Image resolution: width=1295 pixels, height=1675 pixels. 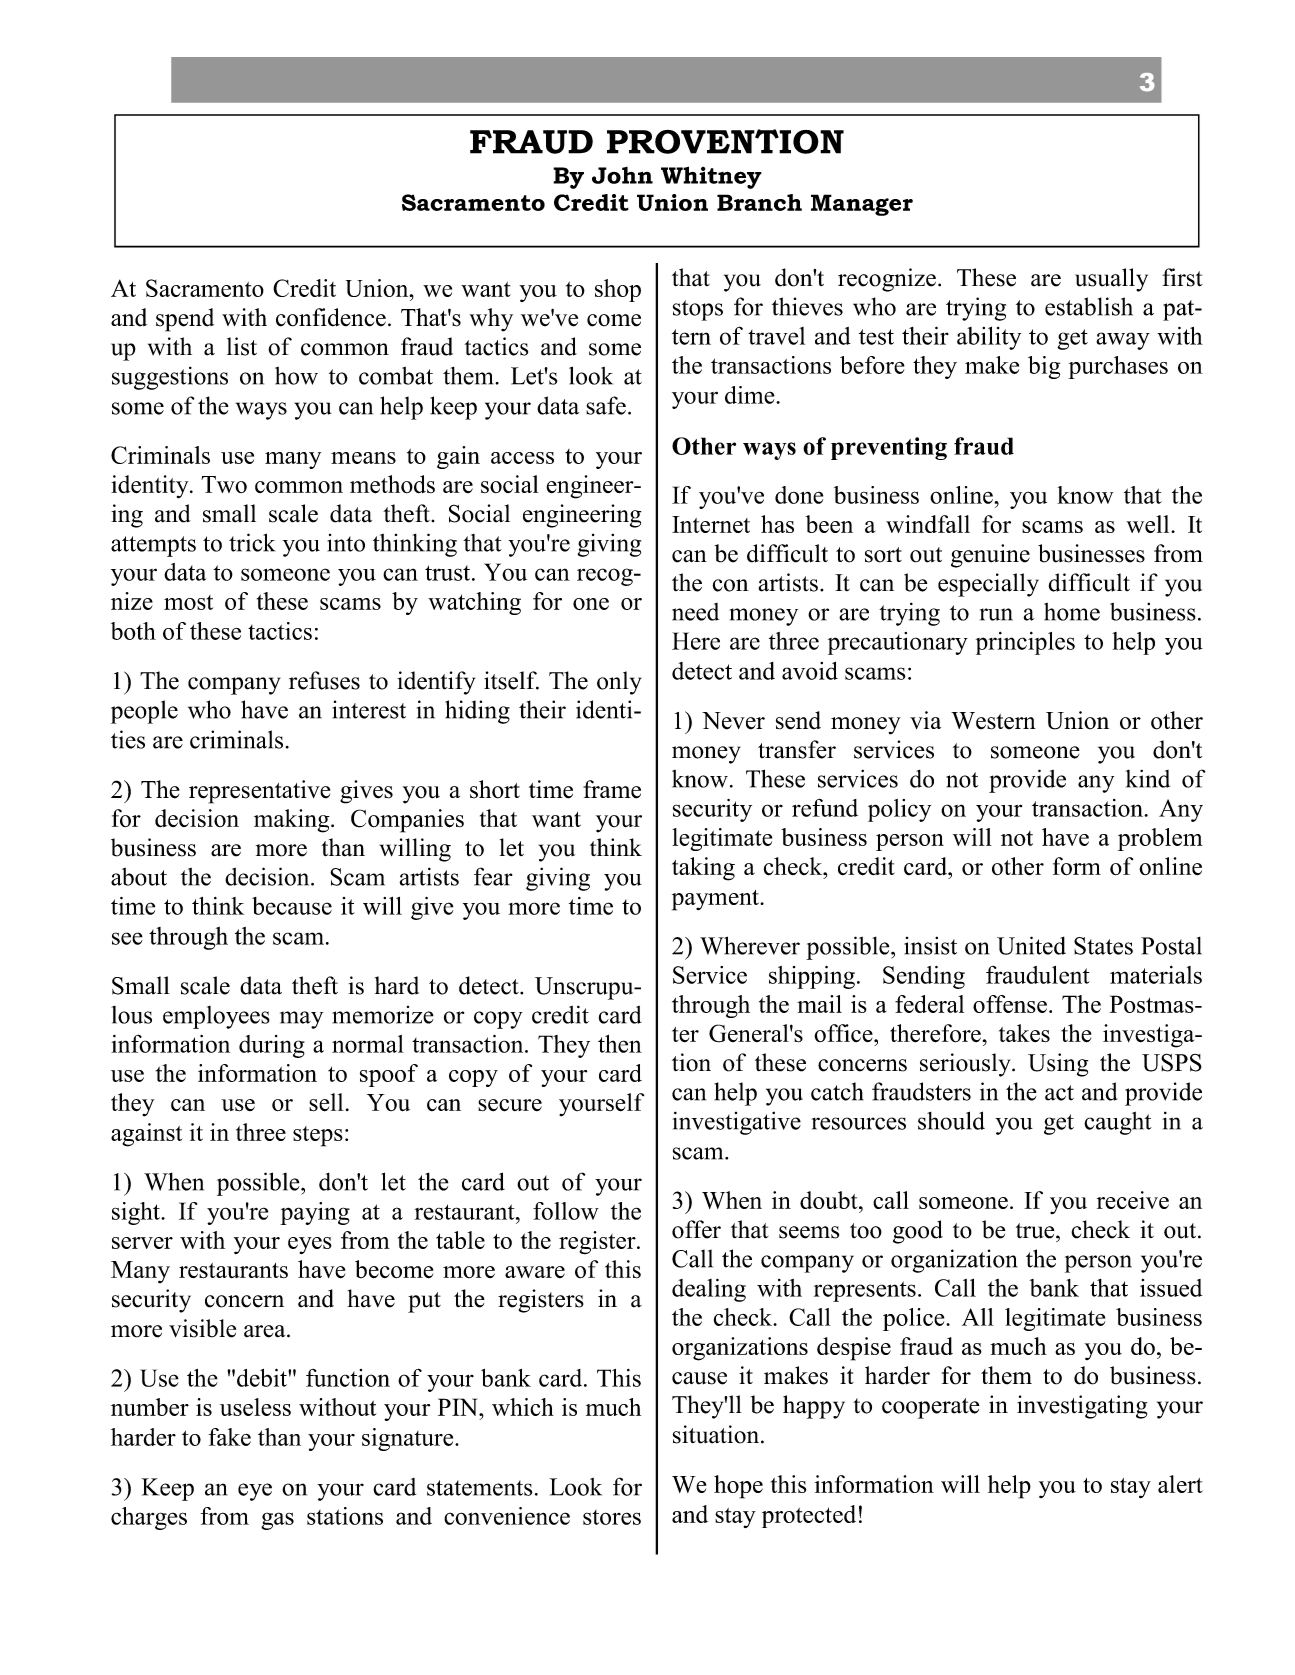 I want to click on during, so click(x=272, y=1046).
